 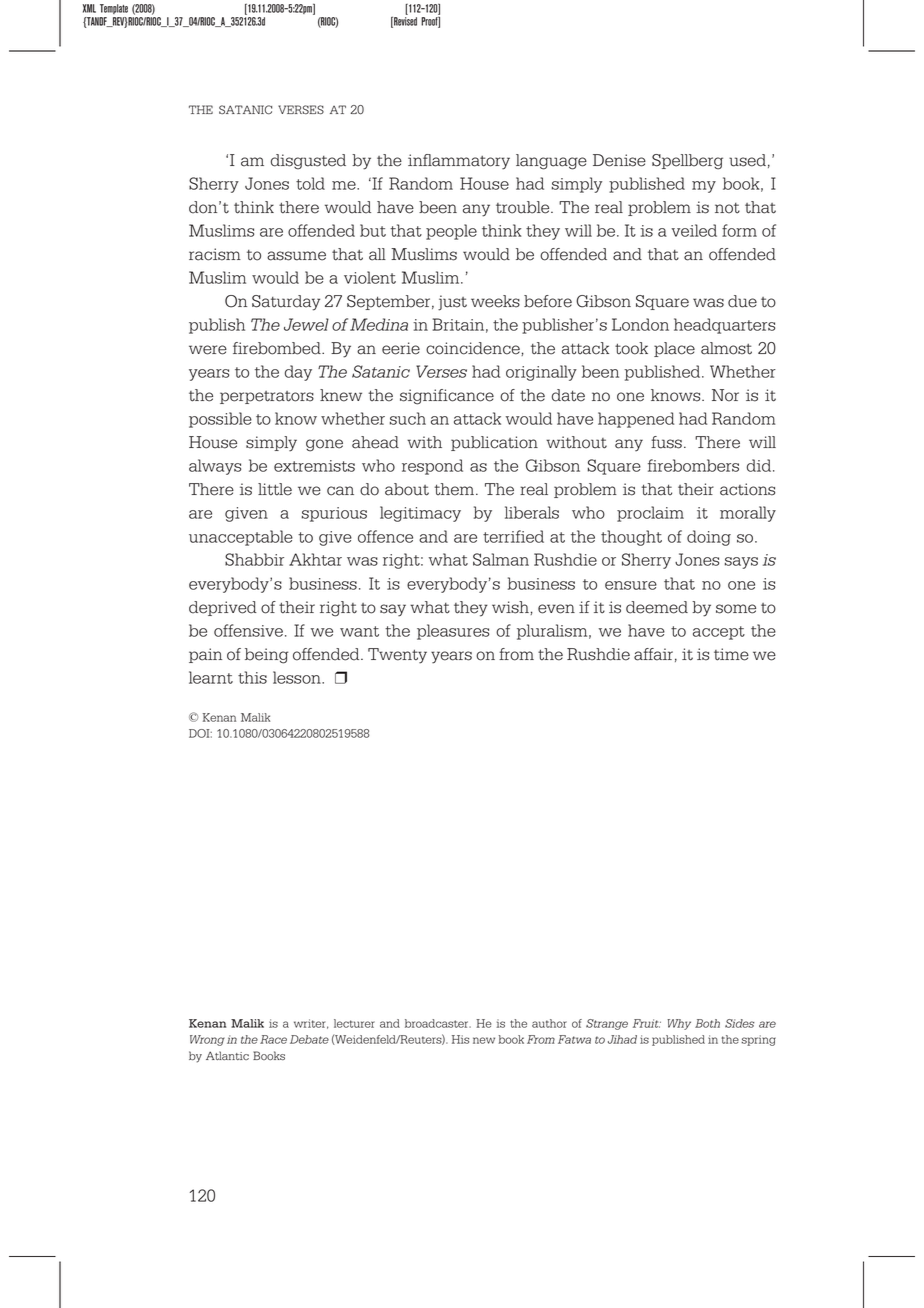 I want to click on Wrong, so click(x=207, y=1040).
